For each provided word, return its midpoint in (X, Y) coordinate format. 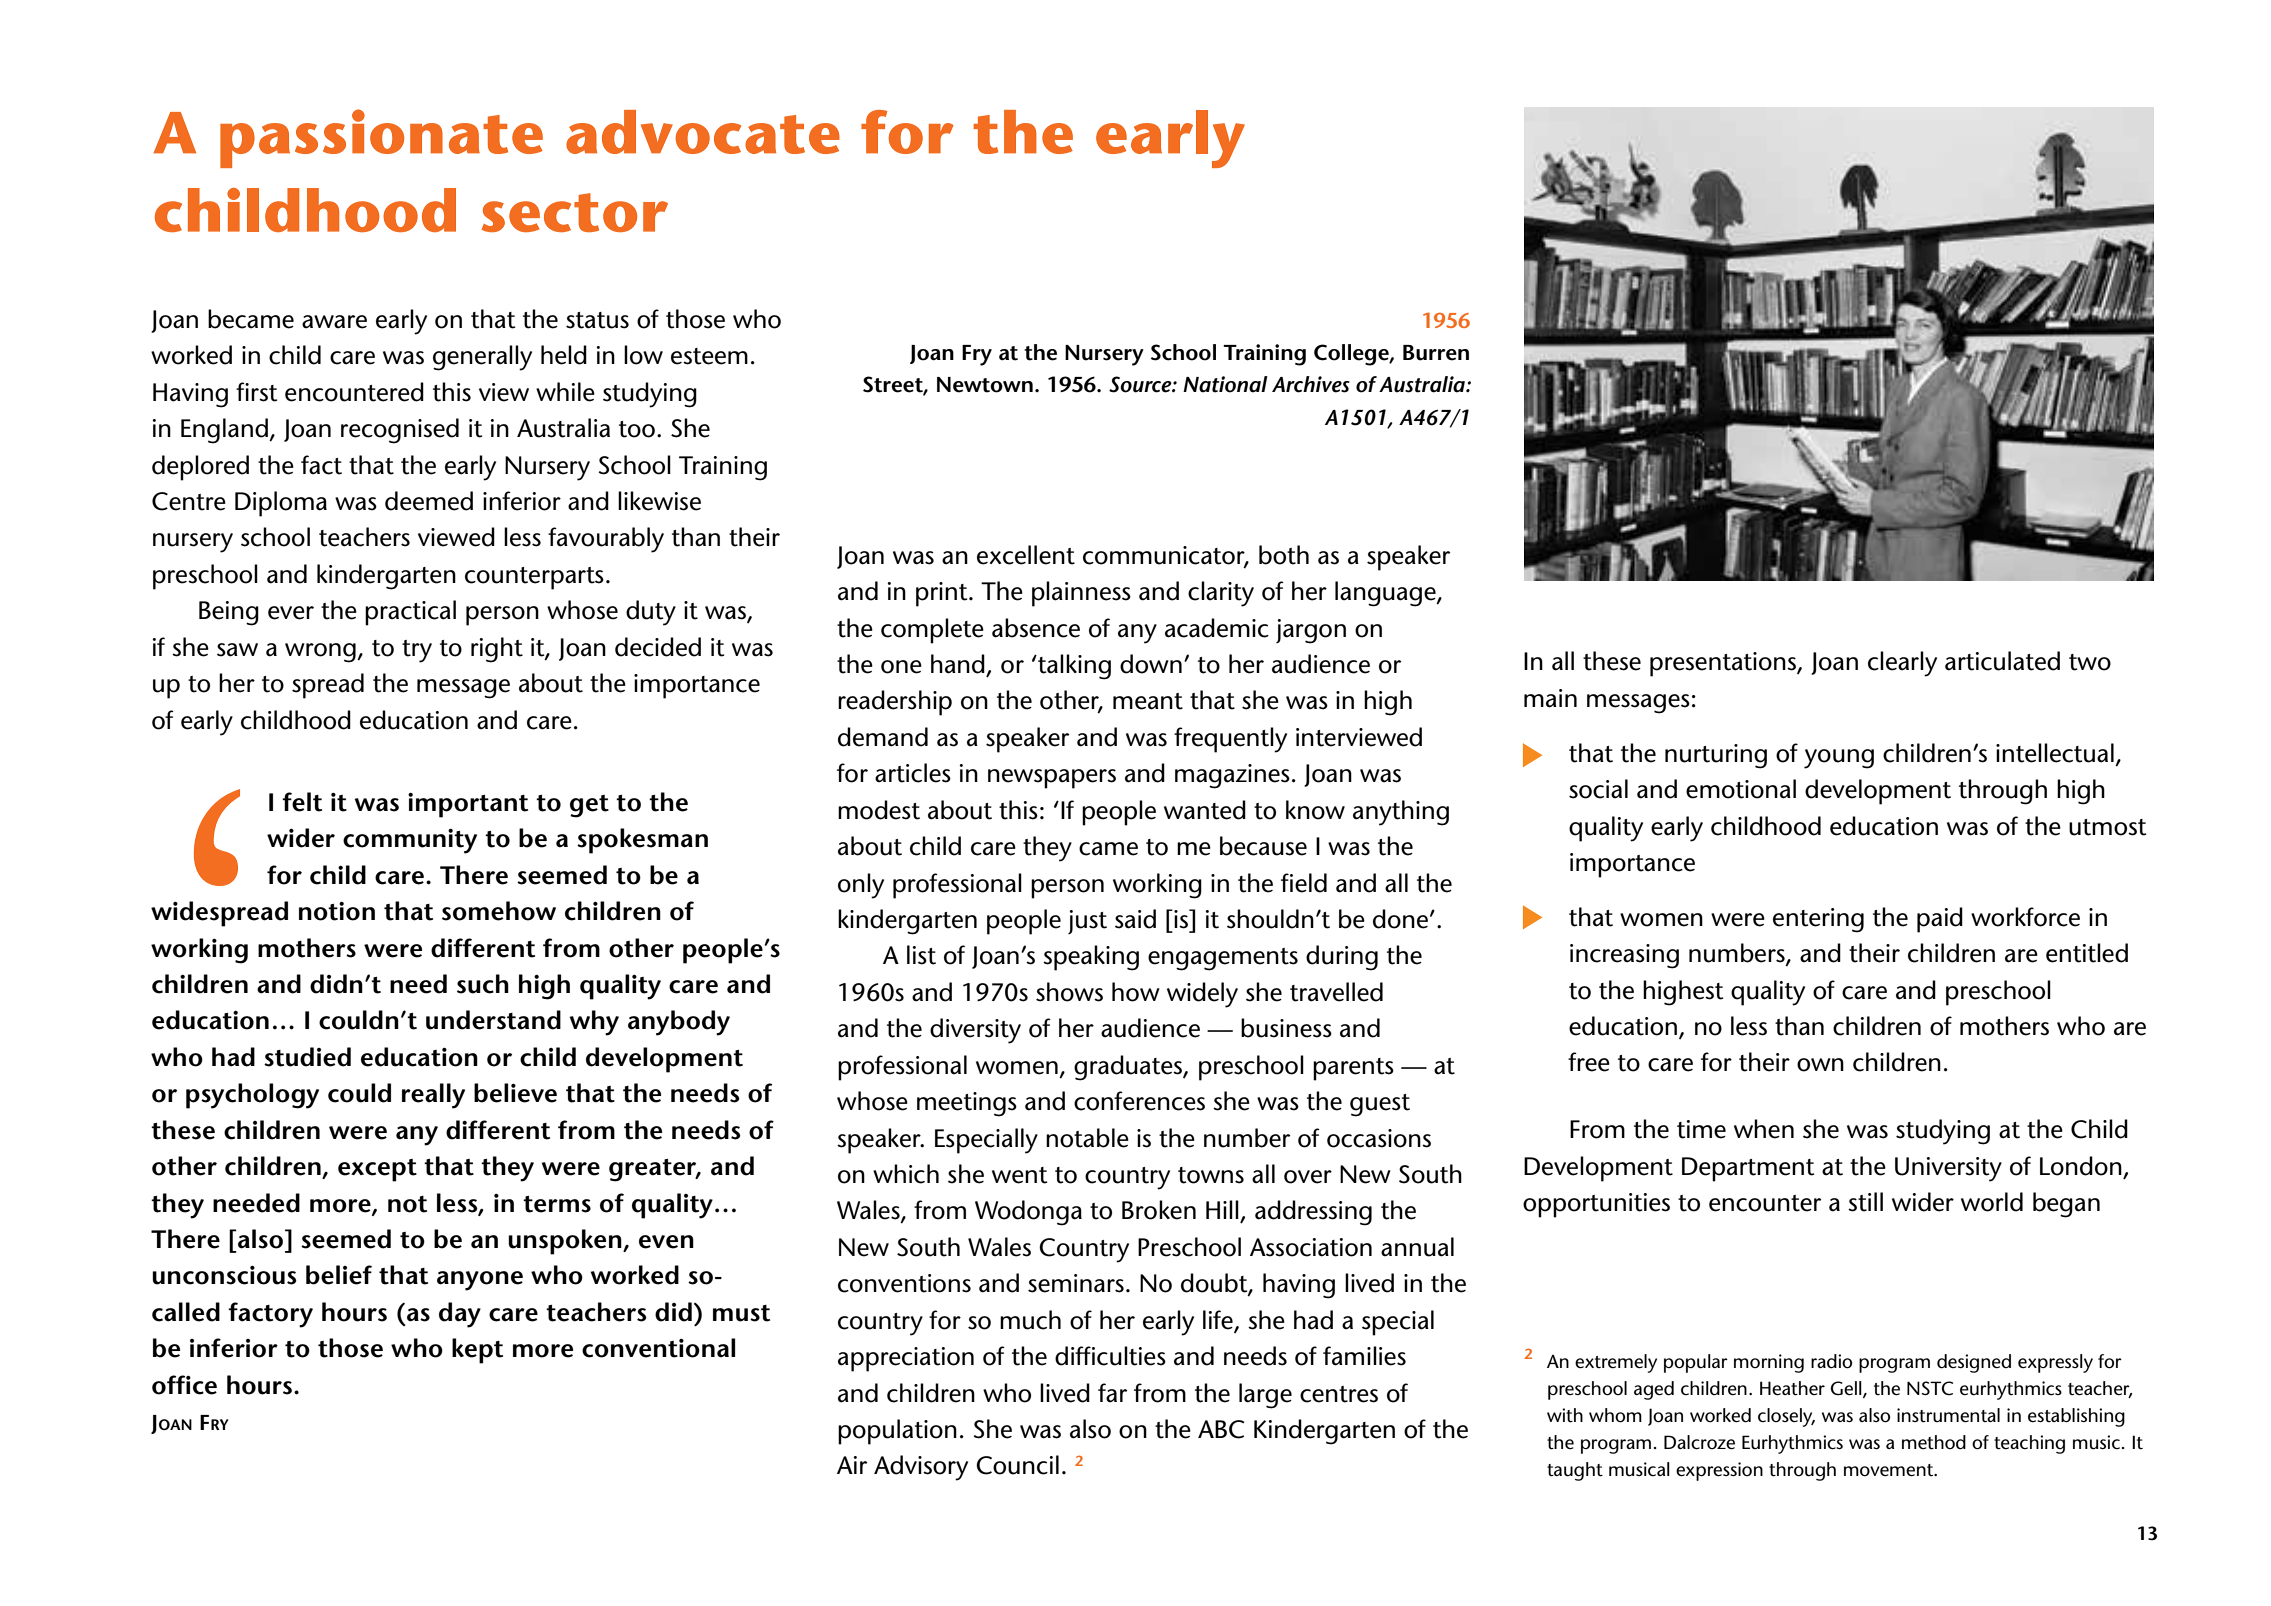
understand (493, 1020)
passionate (381, 138)
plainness (1081, 594)
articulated (2002, 661)
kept (477, 1351)
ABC (1221, 1429)
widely (1202, 995)
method (1934, 1442)
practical (410, 613)
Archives (1311, 384)
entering (1818, 920)
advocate (703, 132)
